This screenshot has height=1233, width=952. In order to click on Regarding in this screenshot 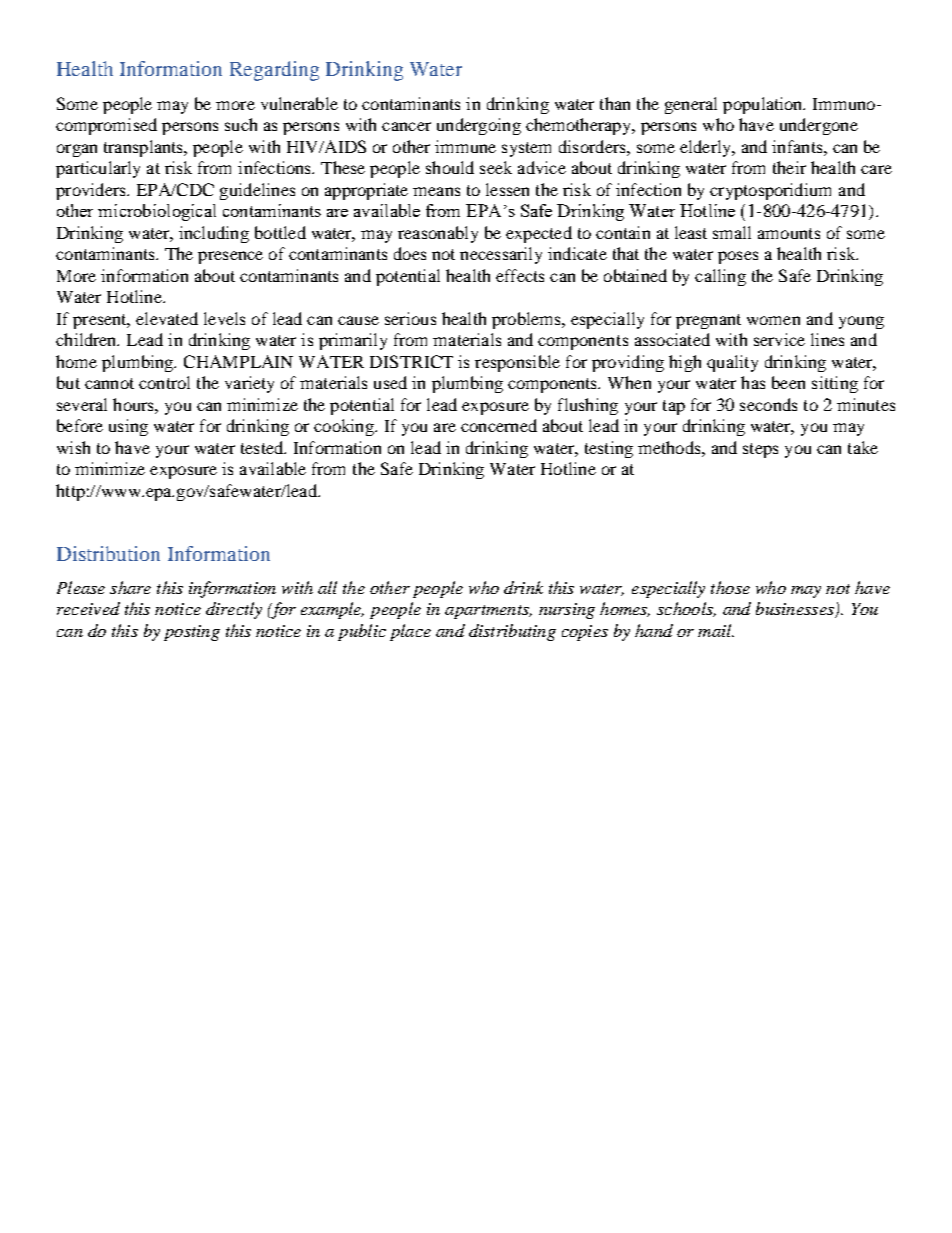, I will do `click(274, 71)`.
